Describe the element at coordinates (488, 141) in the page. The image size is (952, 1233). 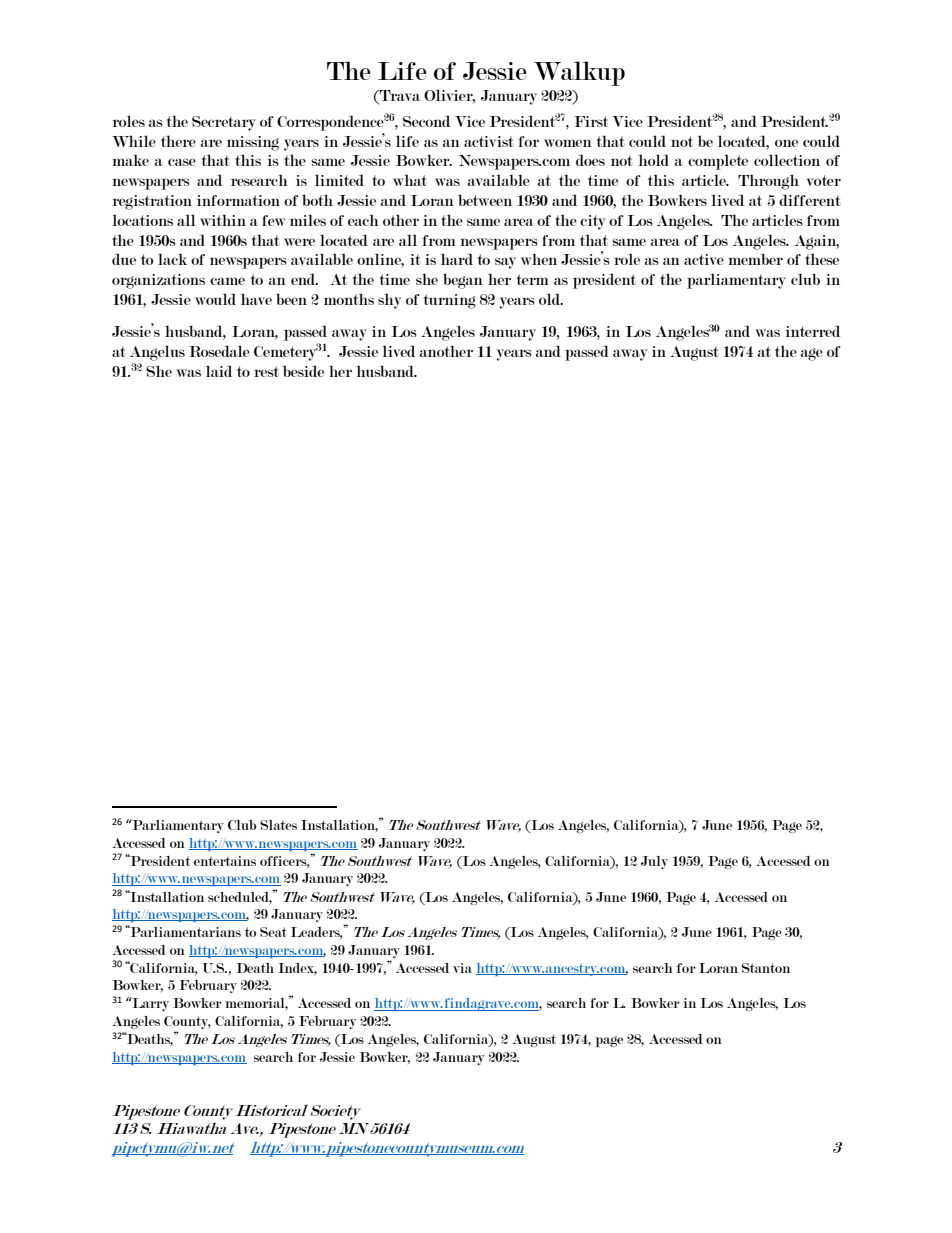
I see `activist` at that location.
